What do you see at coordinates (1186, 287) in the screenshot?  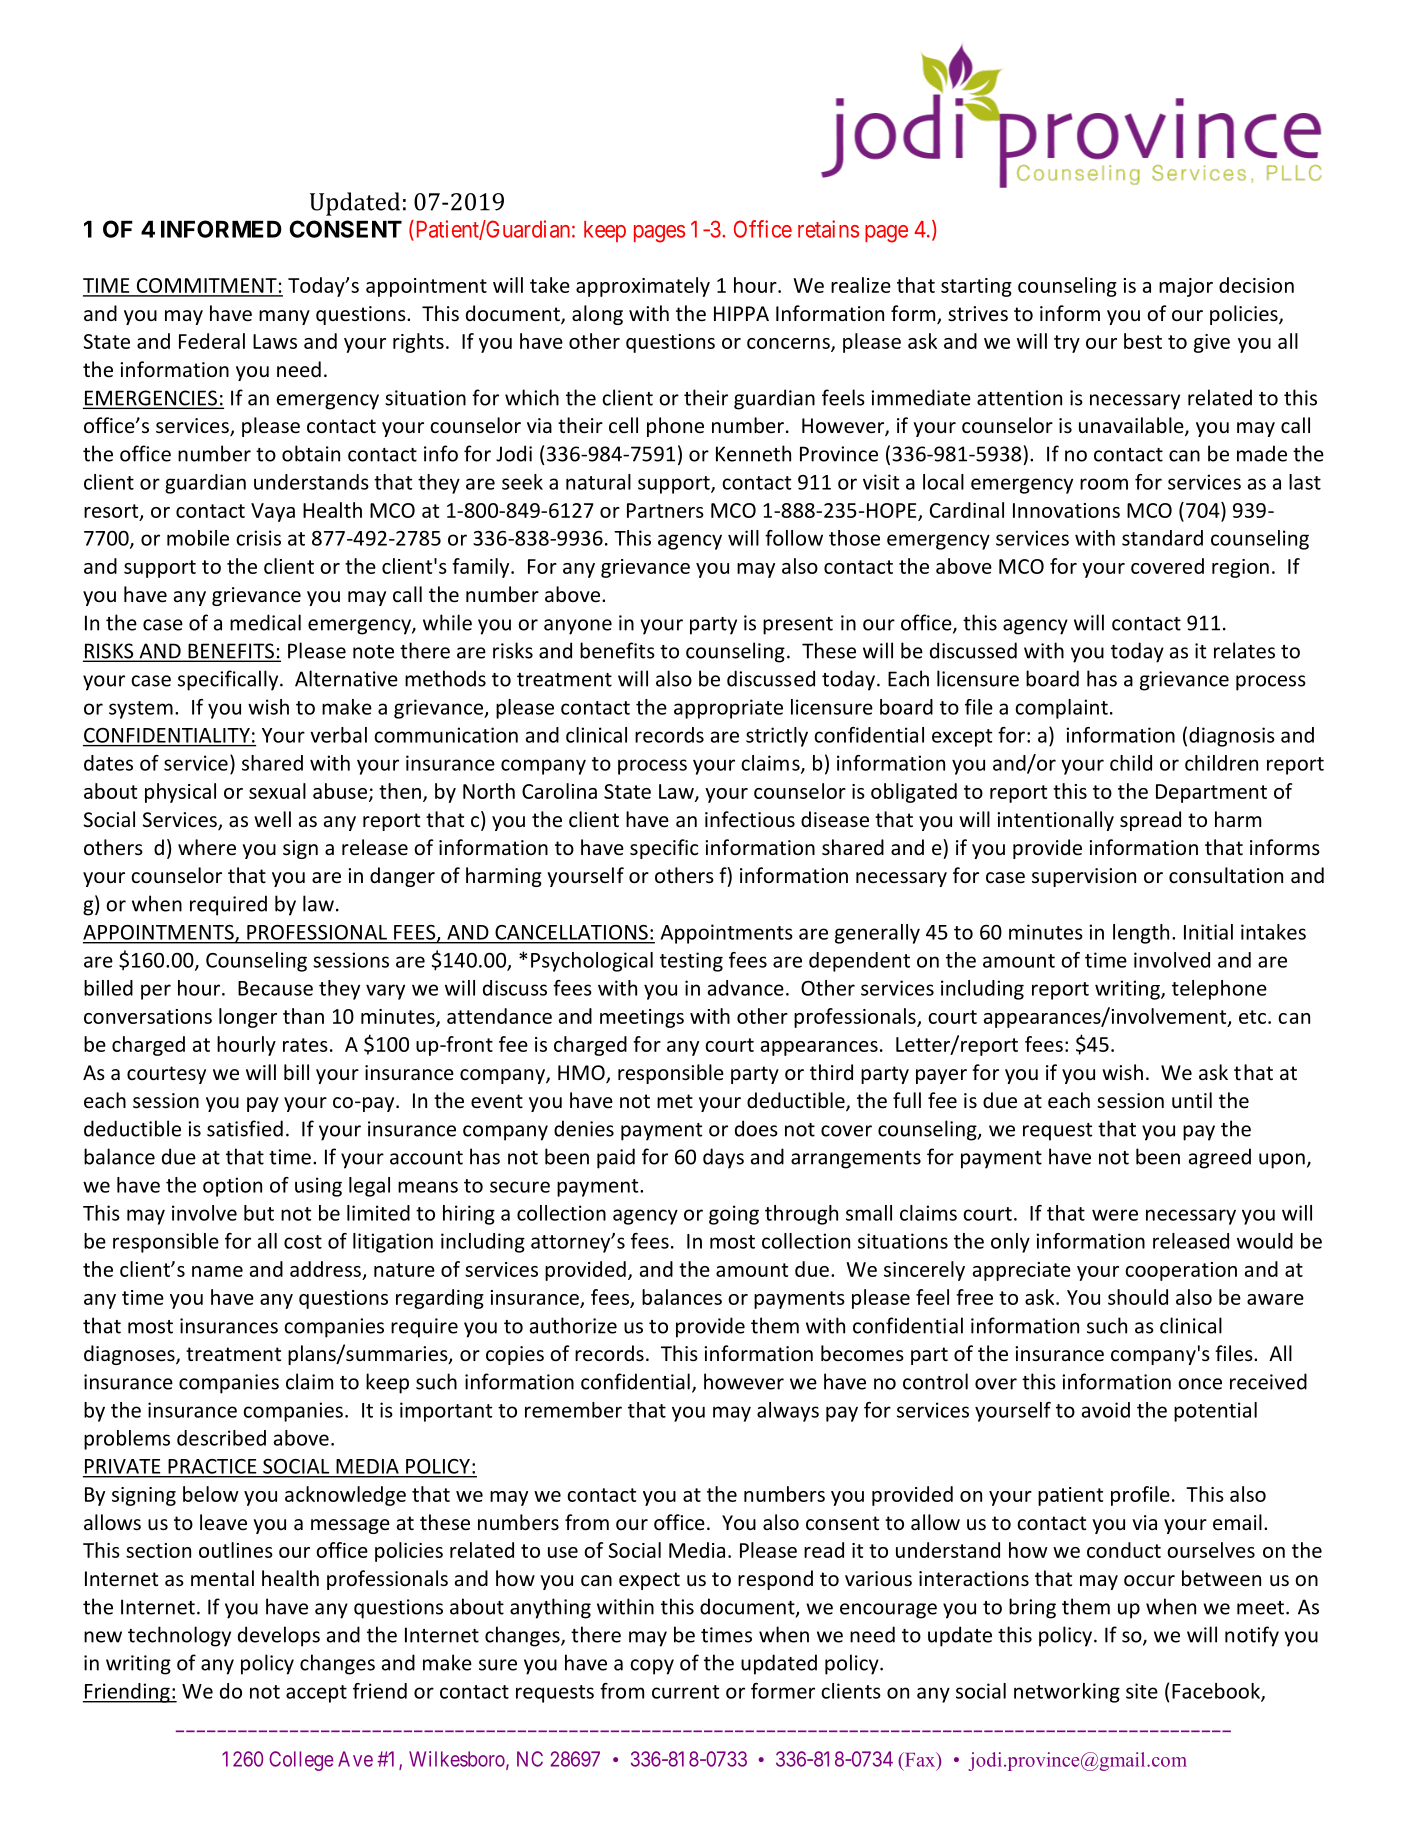 I see `major` at bounding box center [1186, 287].
